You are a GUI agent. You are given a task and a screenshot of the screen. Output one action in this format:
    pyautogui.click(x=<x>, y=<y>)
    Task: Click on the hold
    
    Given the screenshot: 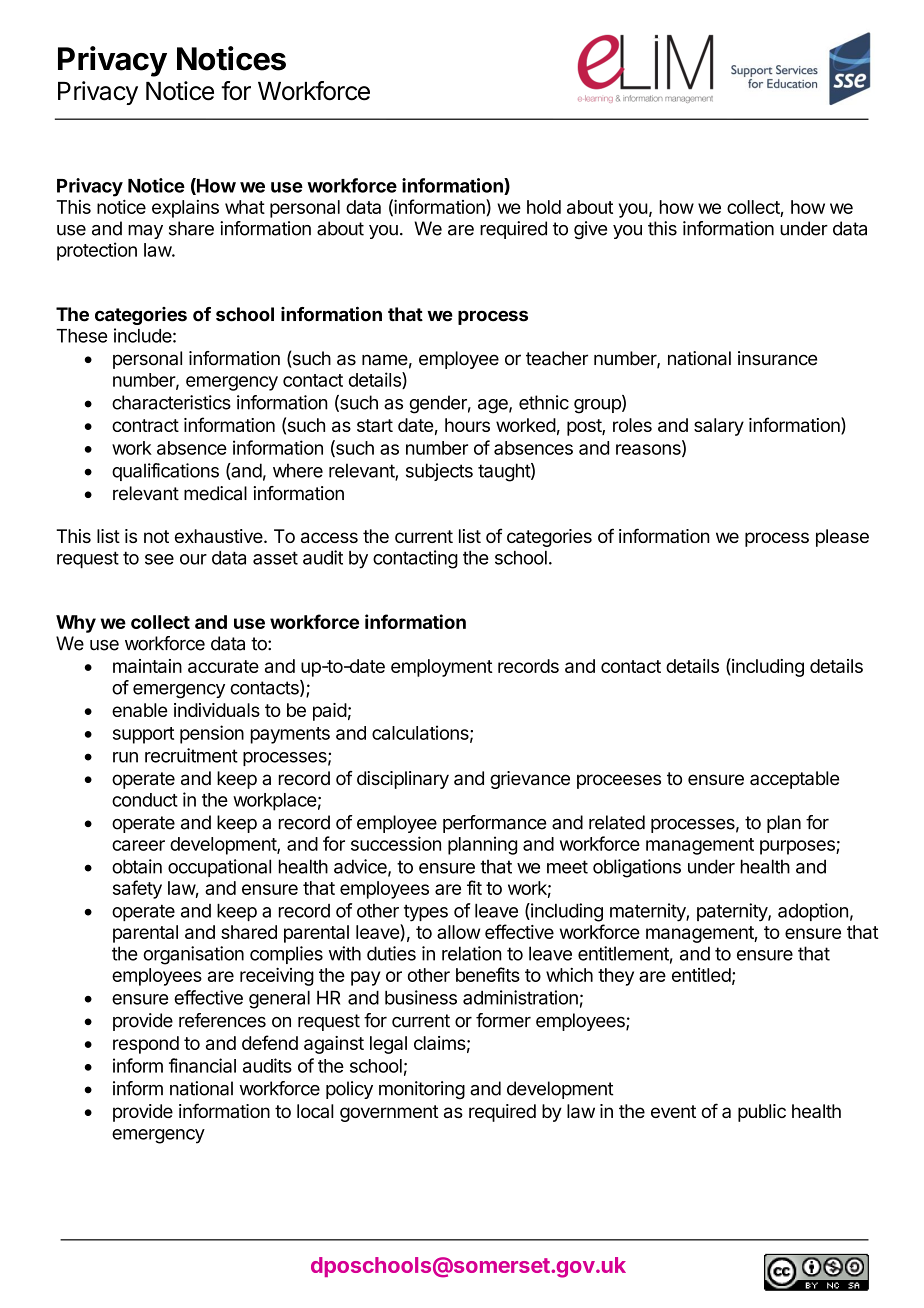 What is the action you would take?
    pyautogui.click(x=544, y=207)
